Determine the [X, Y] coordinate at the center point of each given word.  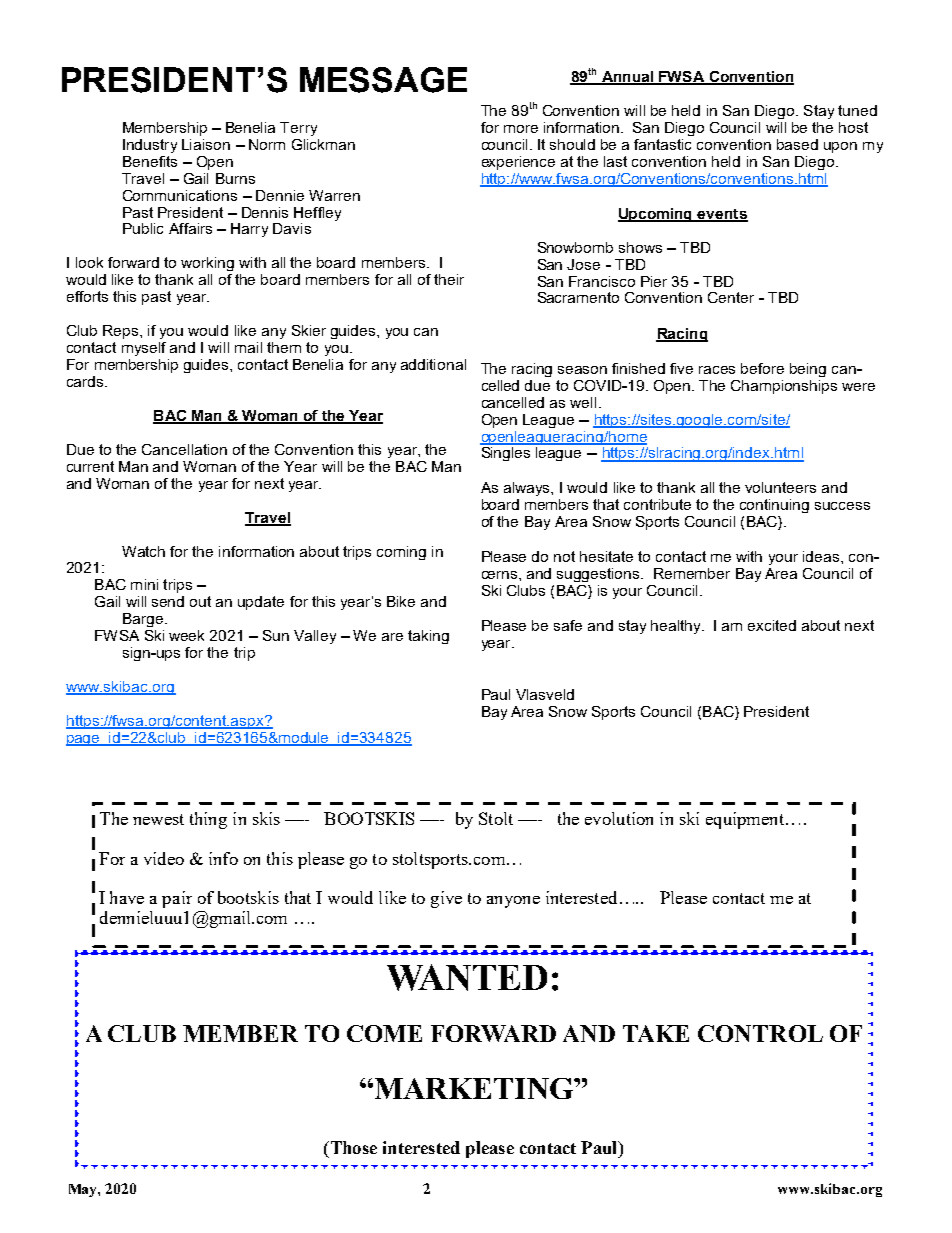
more [521, 129]
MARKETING [473, 1088]
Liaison [206, 144]
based [797, 144]
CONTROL [760, 1033]
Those [352, 1147]
